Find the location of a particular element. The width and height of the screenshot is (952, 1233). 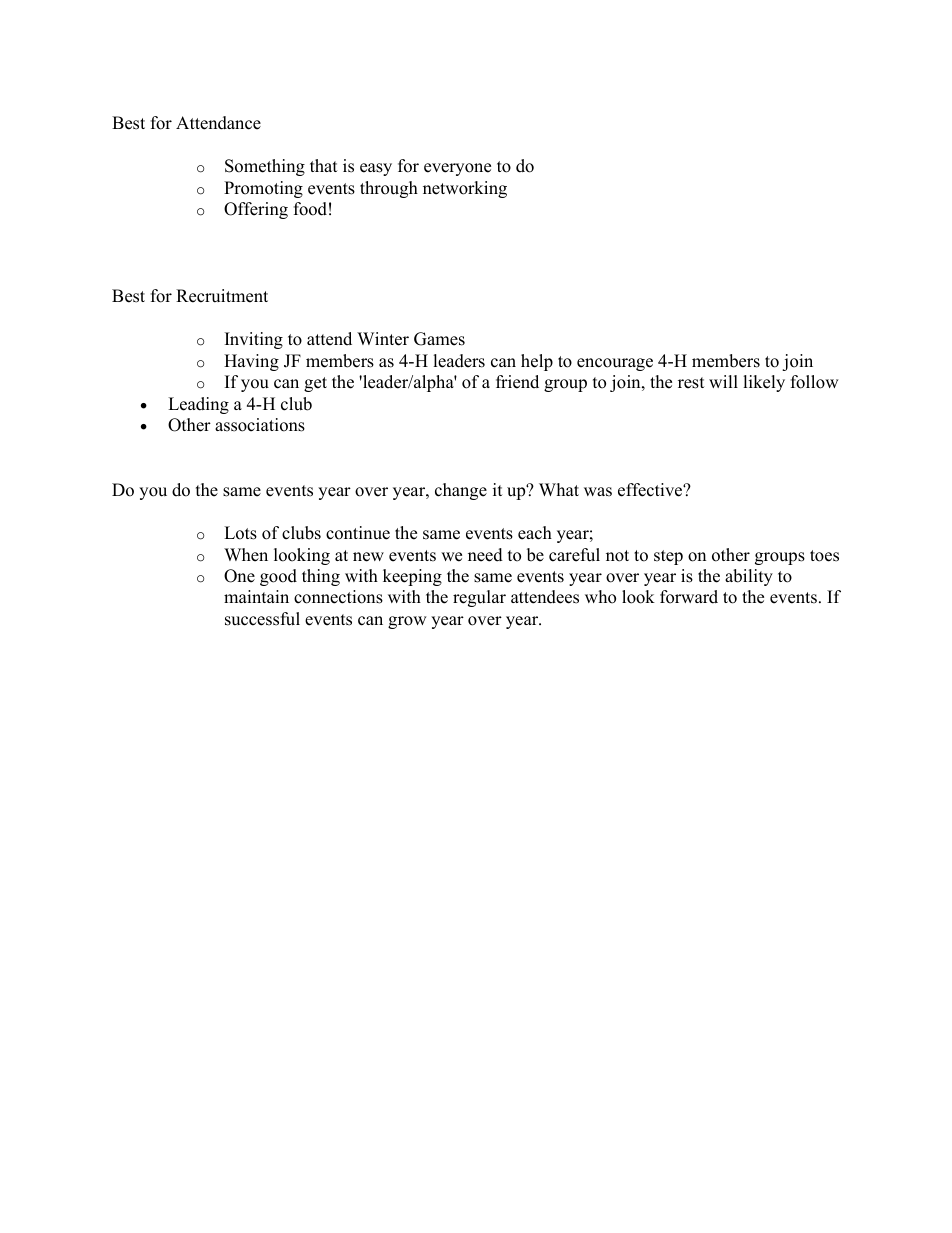

Games is located at coordinates (439, 339).
